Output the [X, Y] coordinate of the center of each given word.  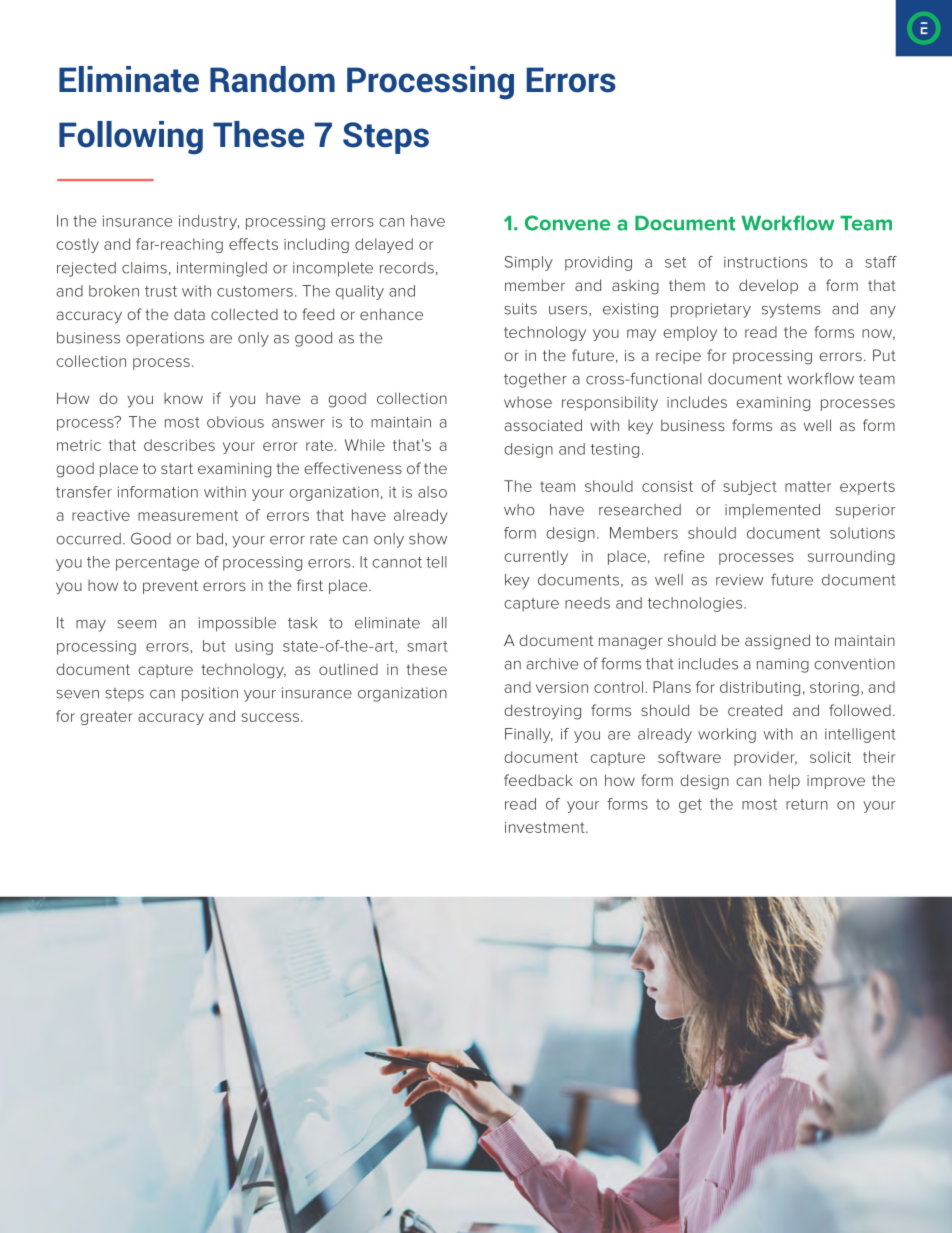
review [740, 580]
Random [272, 79]
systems [791, 311]
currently [536, 557]
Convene [568, 223]
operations [165, 339]
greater [106, 718]
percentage [157, 564]
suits [520, 309]
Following [131, 138]
